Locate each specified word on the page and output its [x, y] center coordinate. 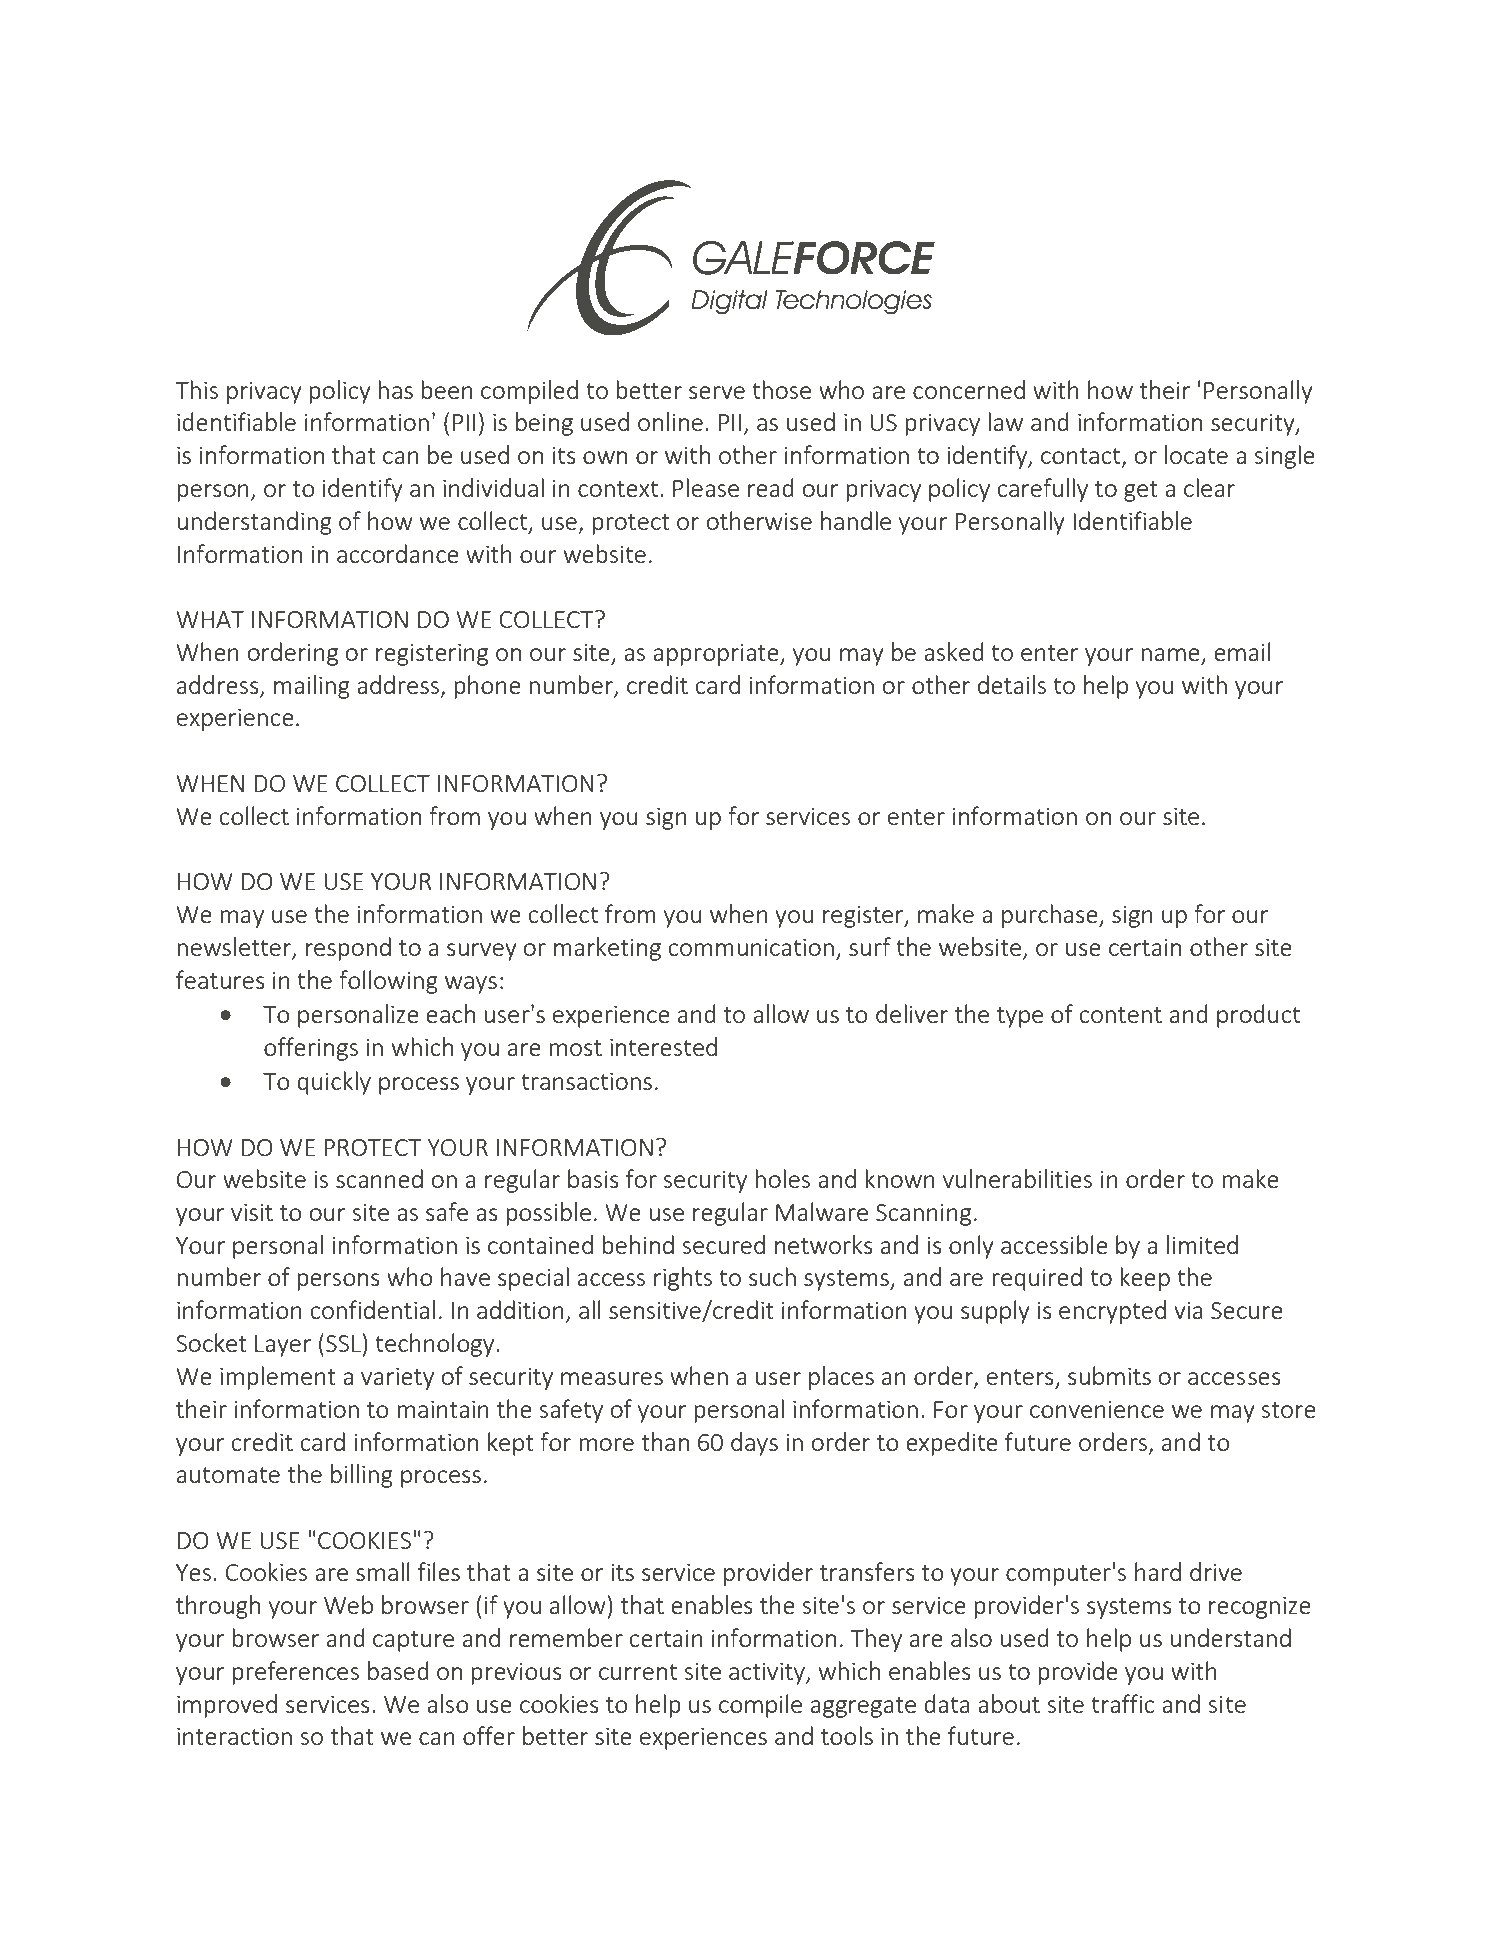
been [447, 389]
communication [751, 947]
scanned [379, 1178]
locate [1196, 454]
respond [348, 949]
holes [782, 1178]
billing [362, 1476]
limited [1202, 1244]
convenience [1097, 1409]
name [1171, 656]
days [754, 1444]
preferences [295, 1673]
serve [717, 392]
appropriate [717, 654]
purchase [1051, 916]
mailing [312, 687]
